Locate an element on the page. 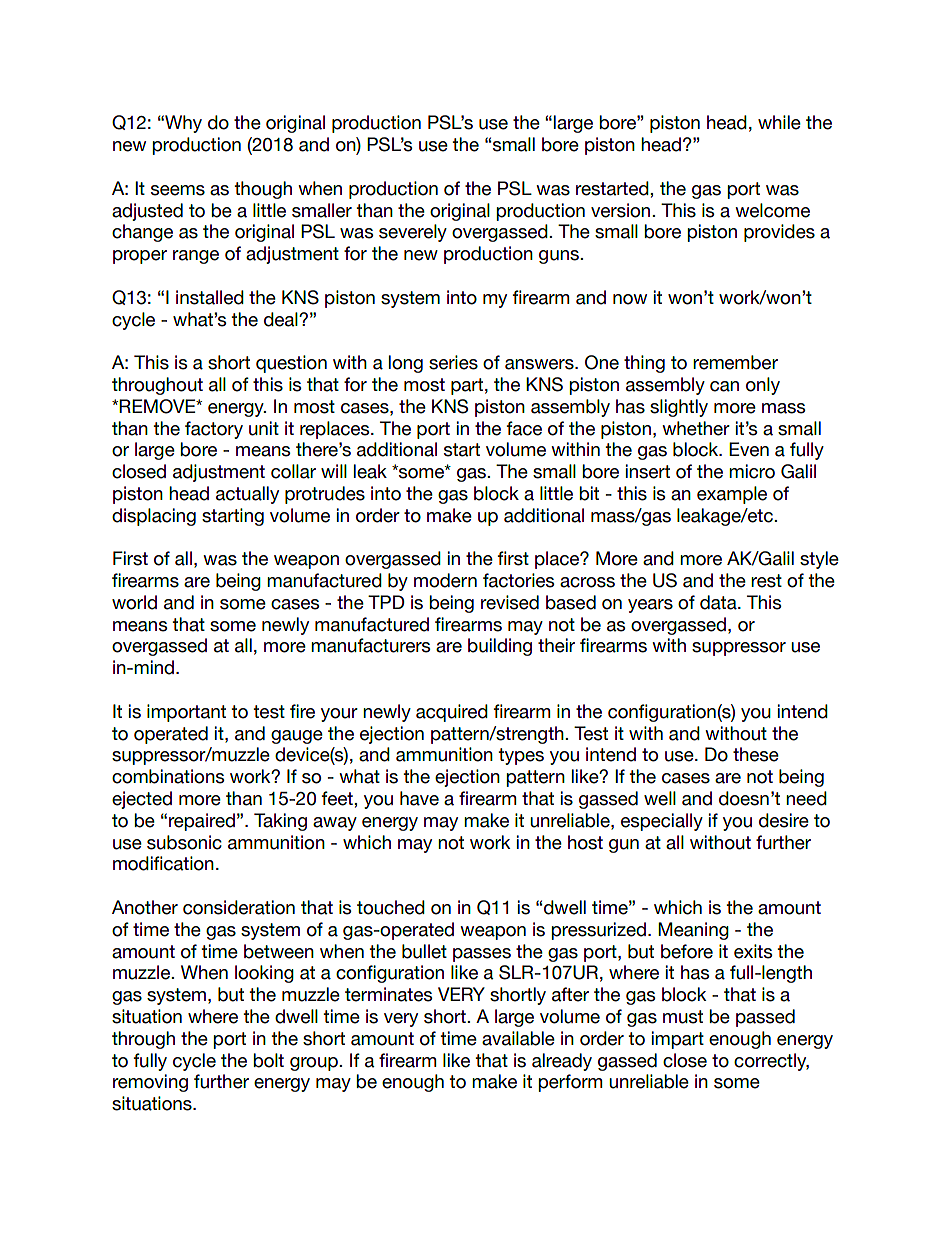 The width and height of the image is (952, 1233). Even is located at coordinates (749, 449).
